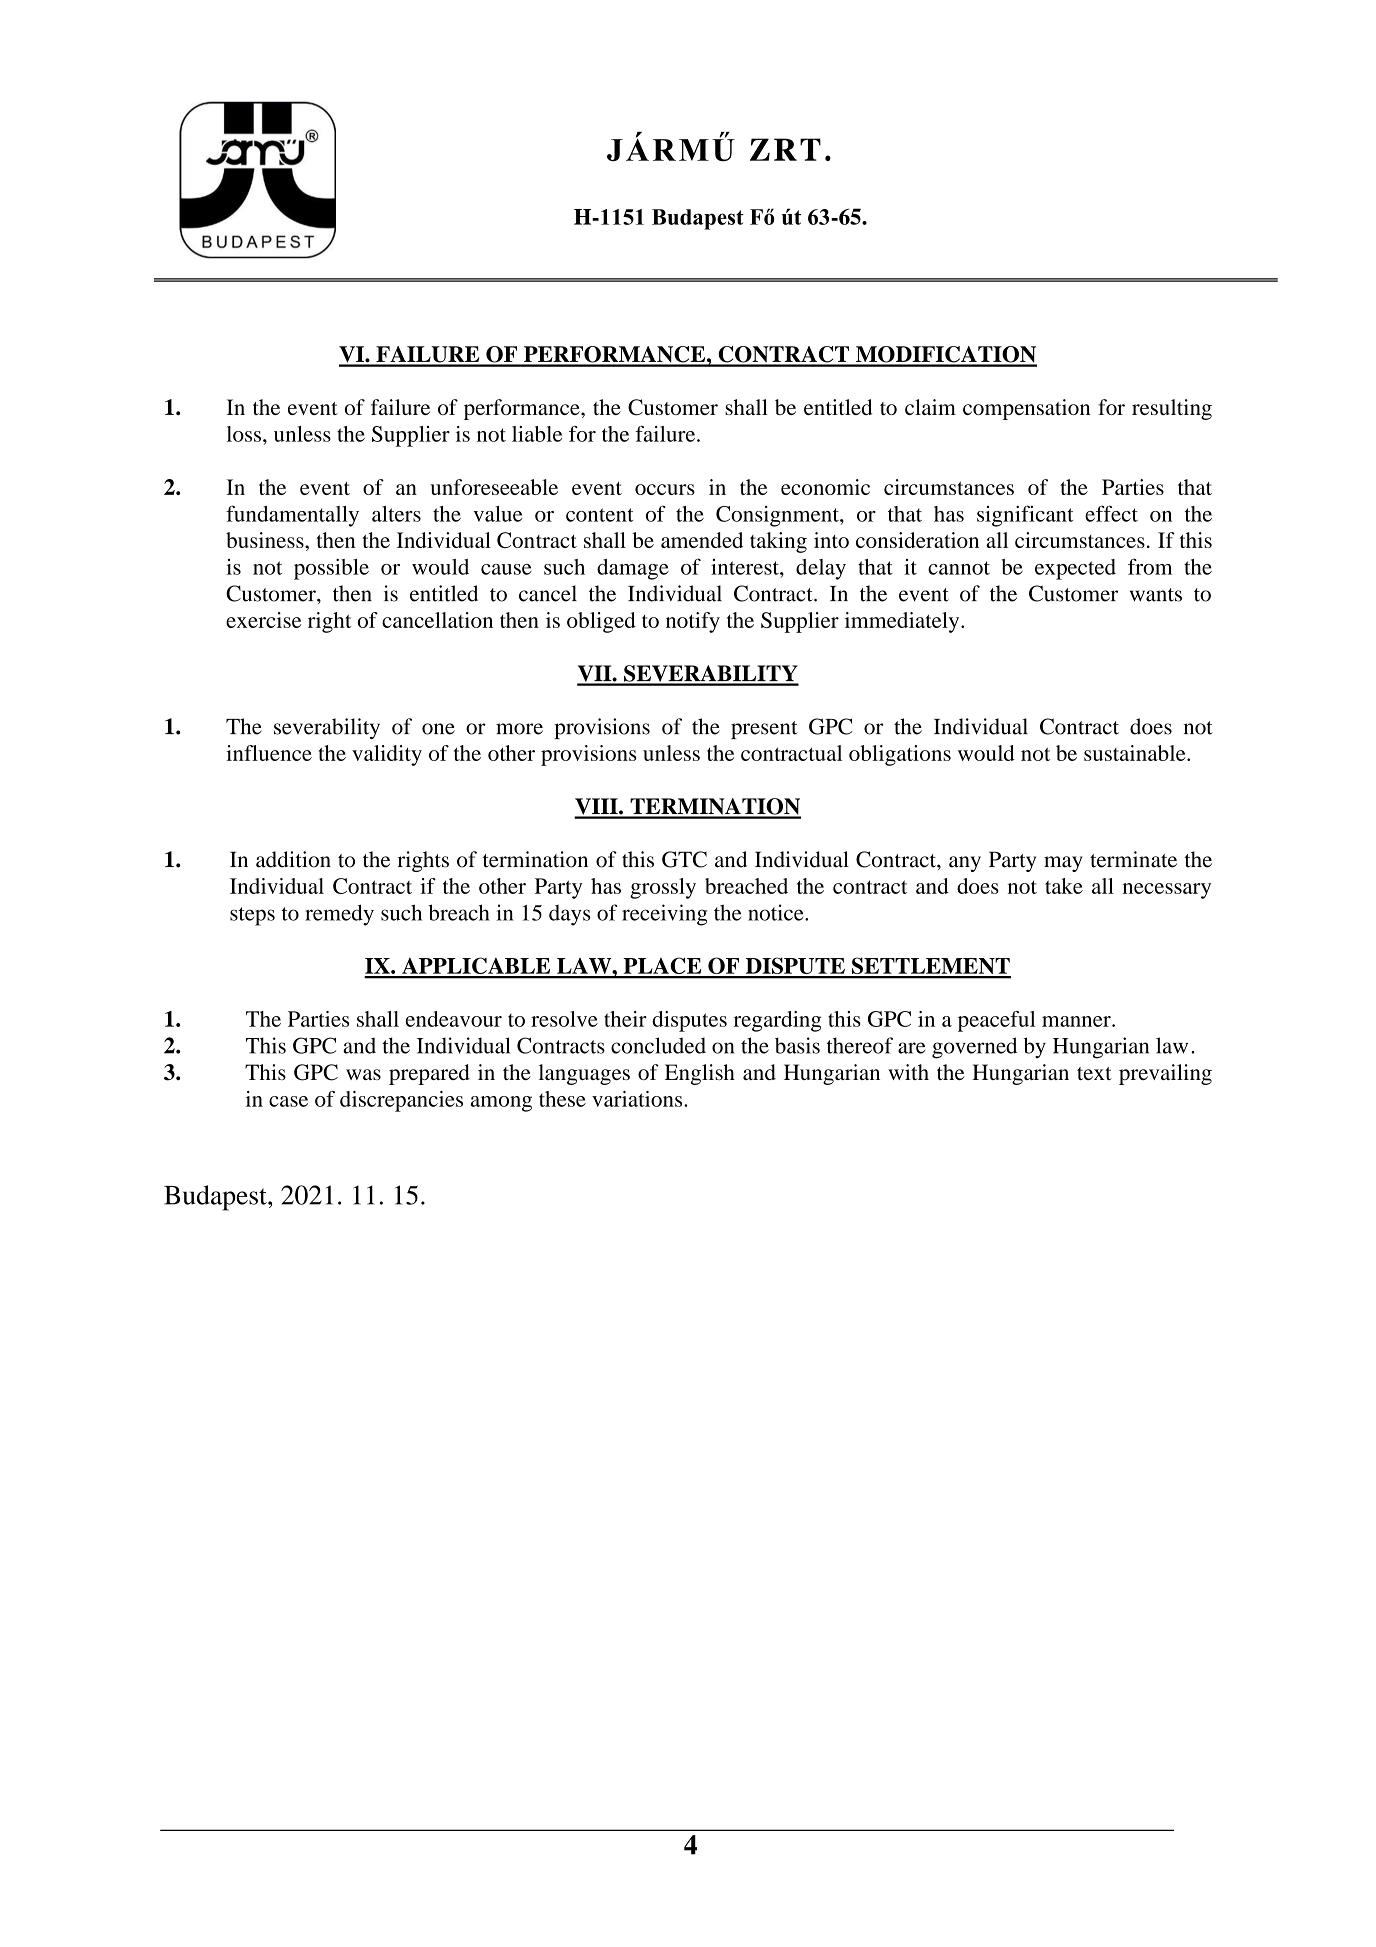 Image resolution: width=1376 pixels, height=1947 pixels. I want to click on present, so click(764, 730).
